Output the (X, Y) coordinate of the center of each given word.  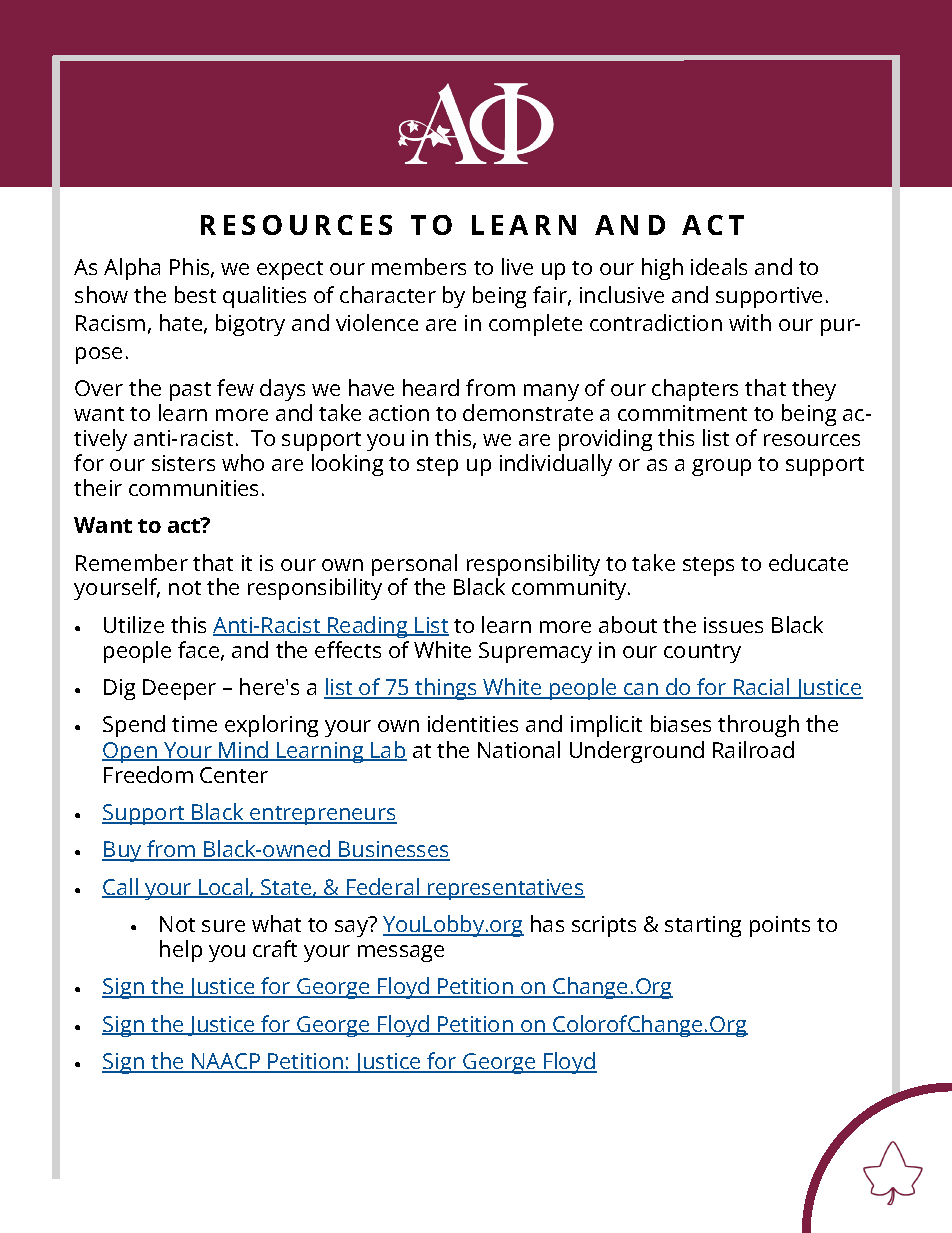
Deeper (179, 689)
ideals (719, 266)
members (419, 266)
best (195, 294)
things (446, 689)
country (702, 653)
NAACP (226, 1063)
